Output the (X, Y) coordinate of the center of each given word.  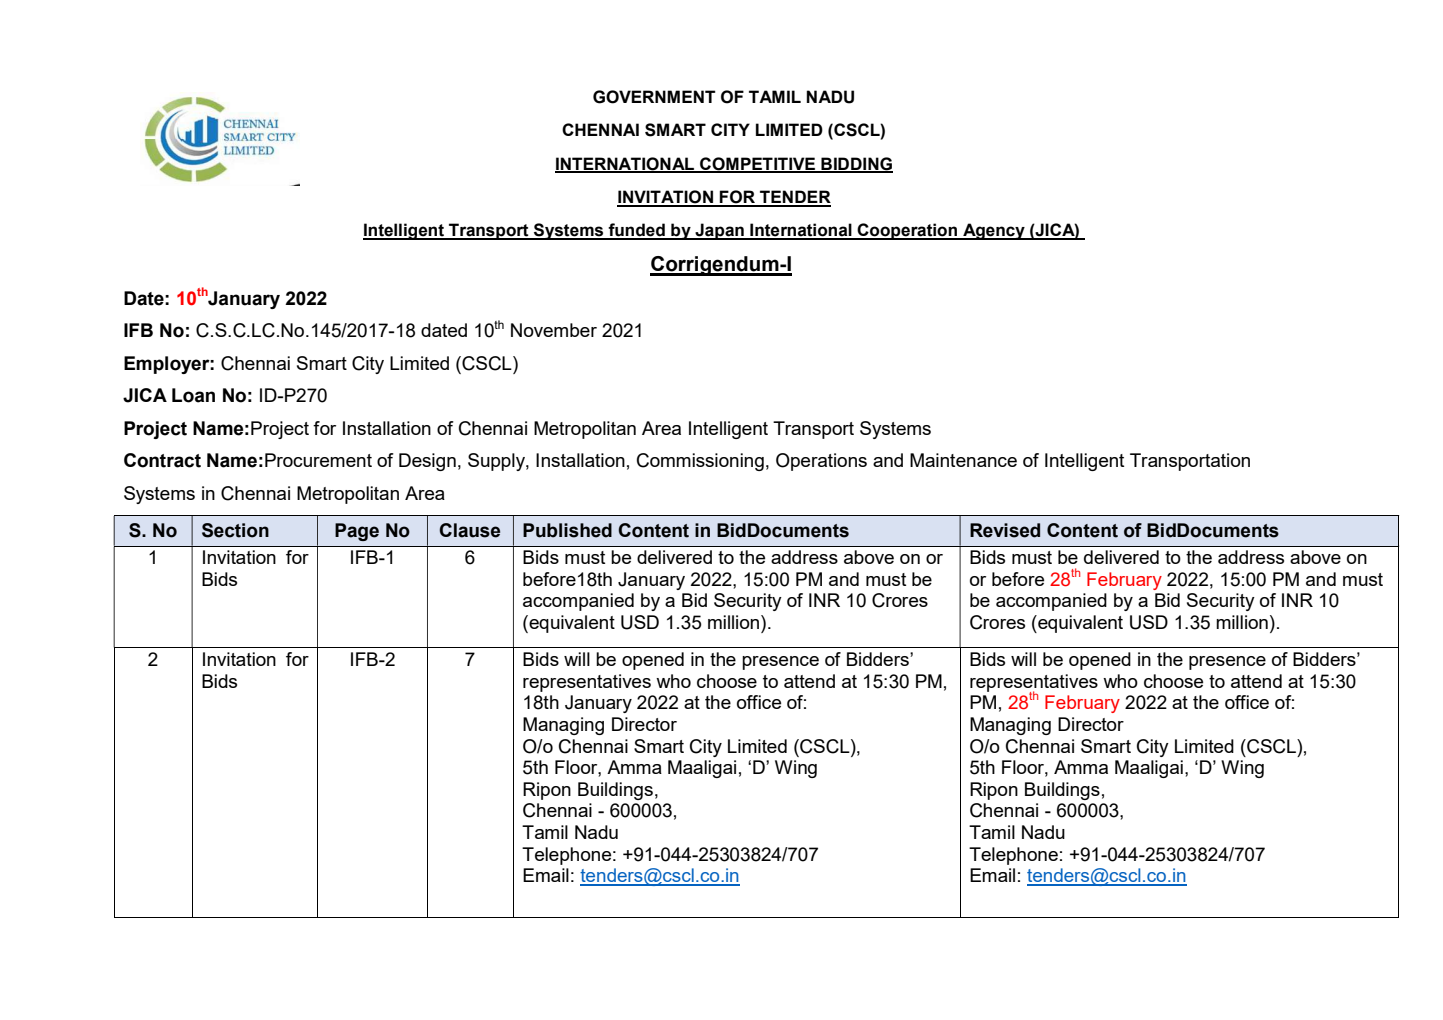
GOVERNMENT (654, 97)
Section (235, 530)
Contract (162, 460)
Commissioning (700, 462)
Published (567, 530)
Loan (193, 395)
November (554, 330)
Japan (719, 231)
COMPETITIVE (758, 164)
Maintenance (963, 460)
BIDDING (856, 164)
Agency (994, 231)
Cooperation (907, 231)
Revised (1005, 530)
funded (636, 231)
